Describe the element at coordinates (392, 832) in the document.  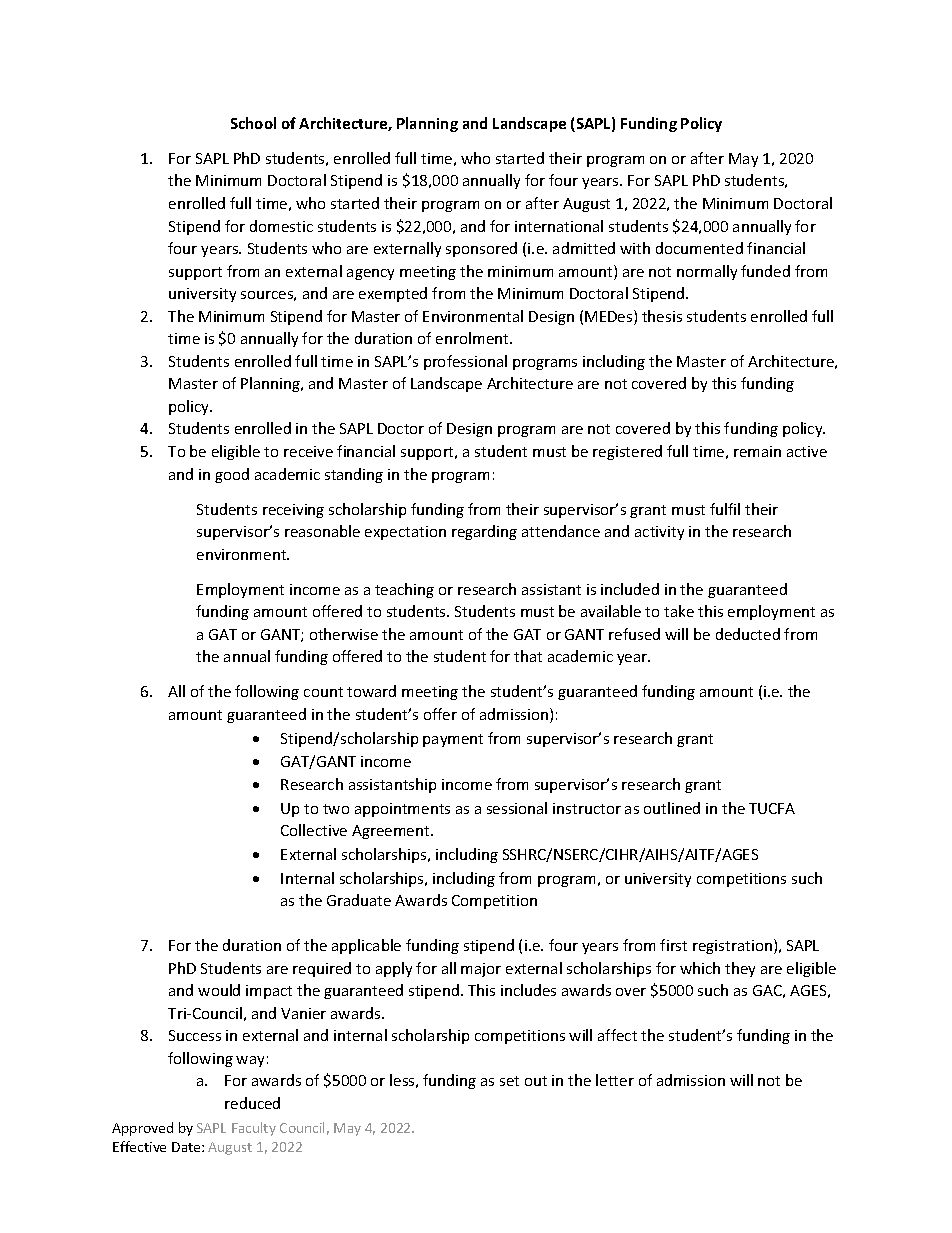
I see `Agreement` at that location.
